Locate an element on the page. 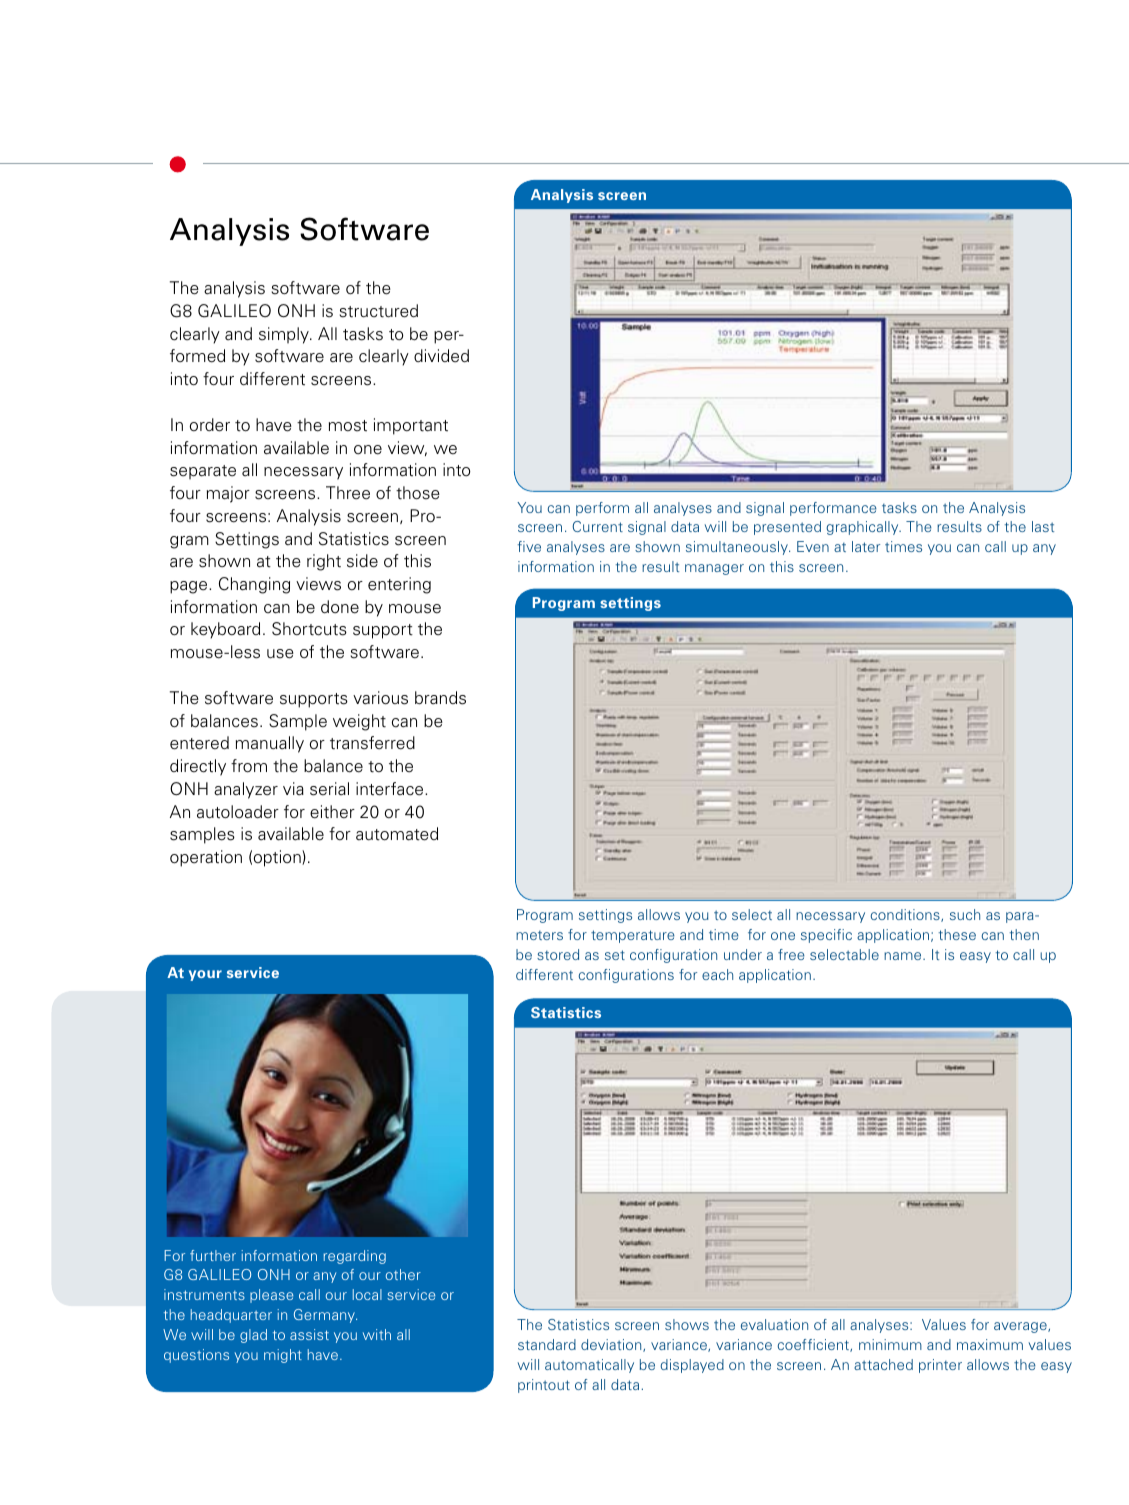 The image size is (1129, 1505). either is located at coordinates (332, 812).
